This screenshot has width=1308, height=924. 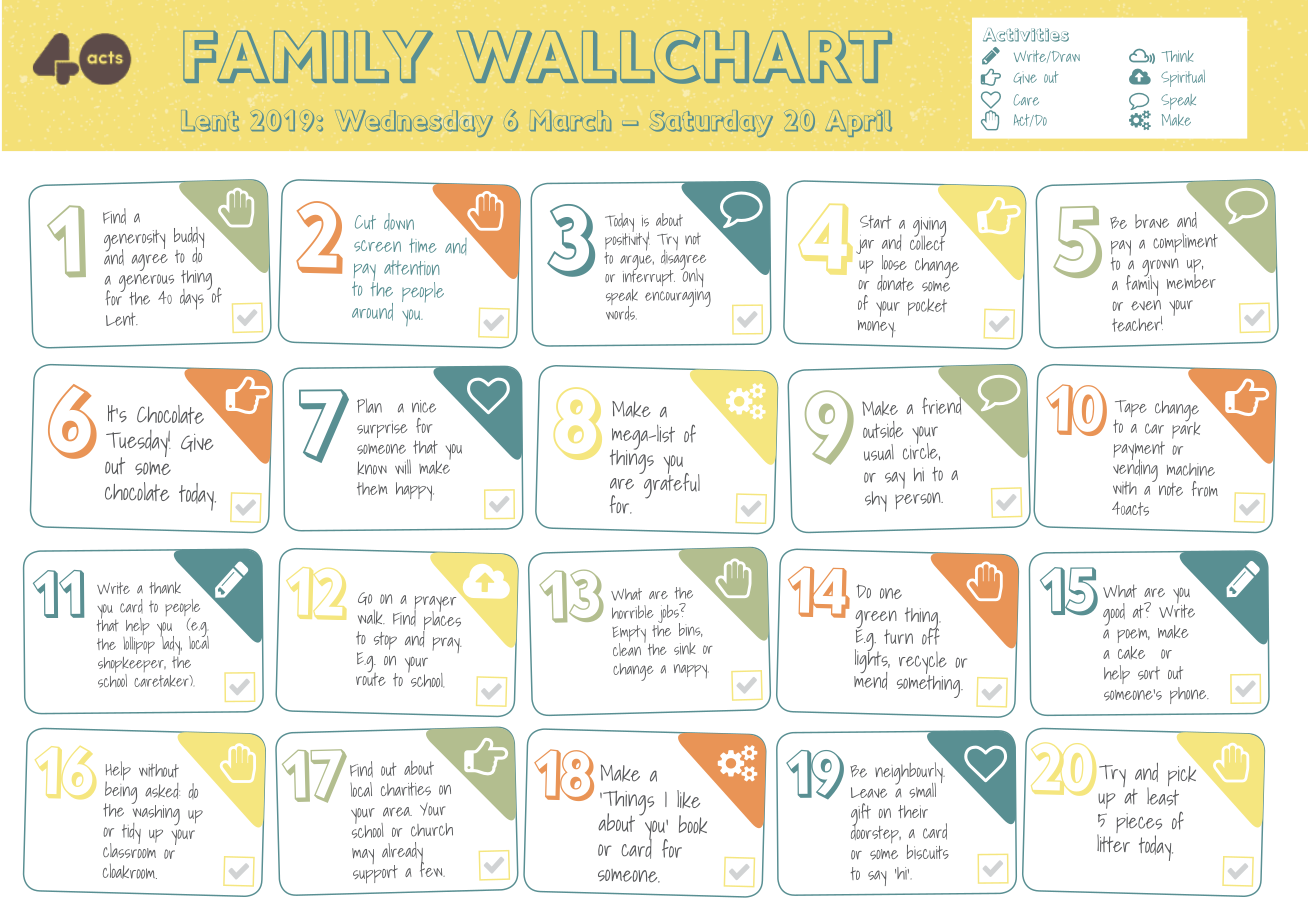 What do you see at coordinates (861, 815) in the screenshot?
I see `gift` at bounding box center [861, 815].
